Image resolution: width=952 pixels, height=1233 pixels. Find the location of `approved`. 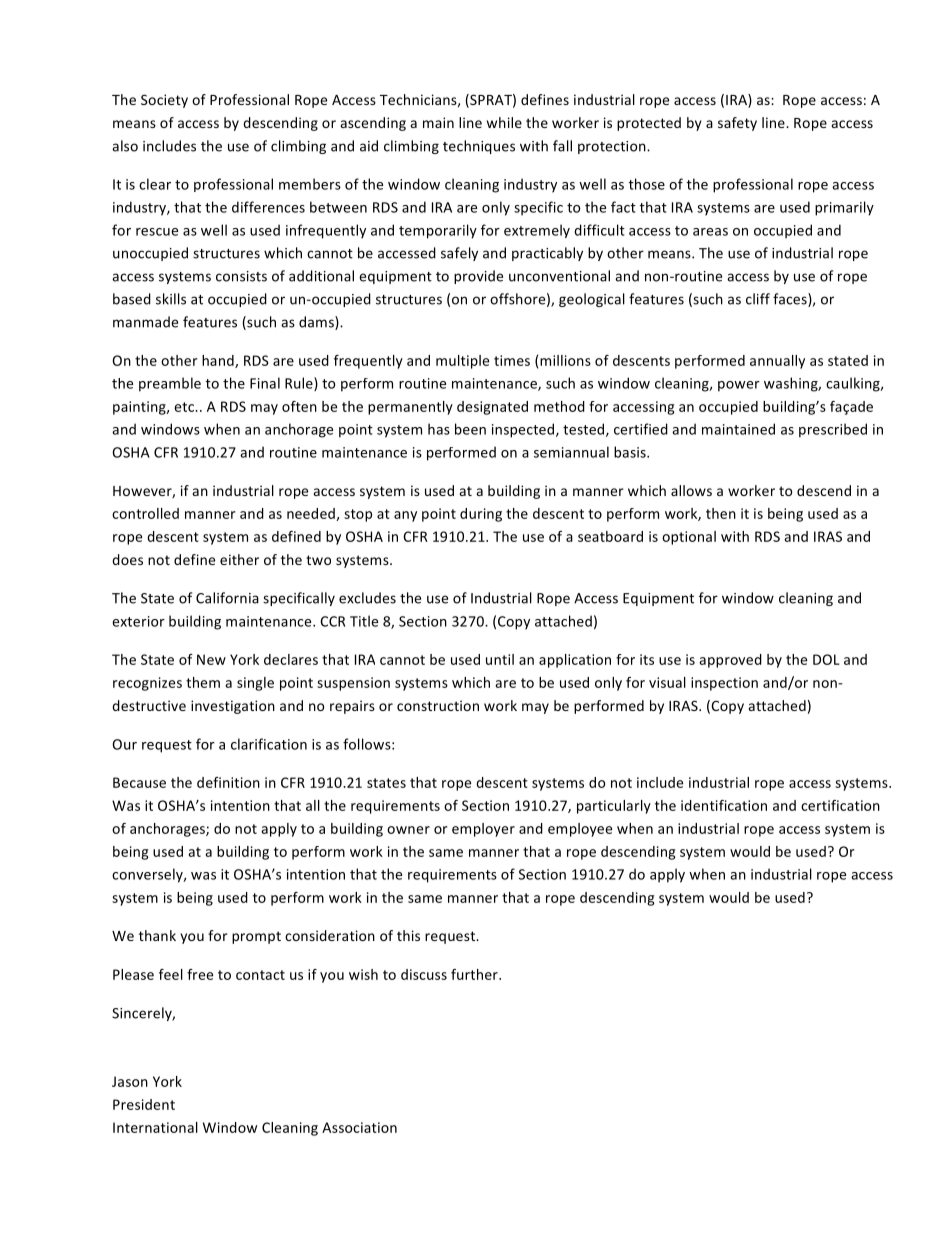

approved is located at coordinates (730, 661).
